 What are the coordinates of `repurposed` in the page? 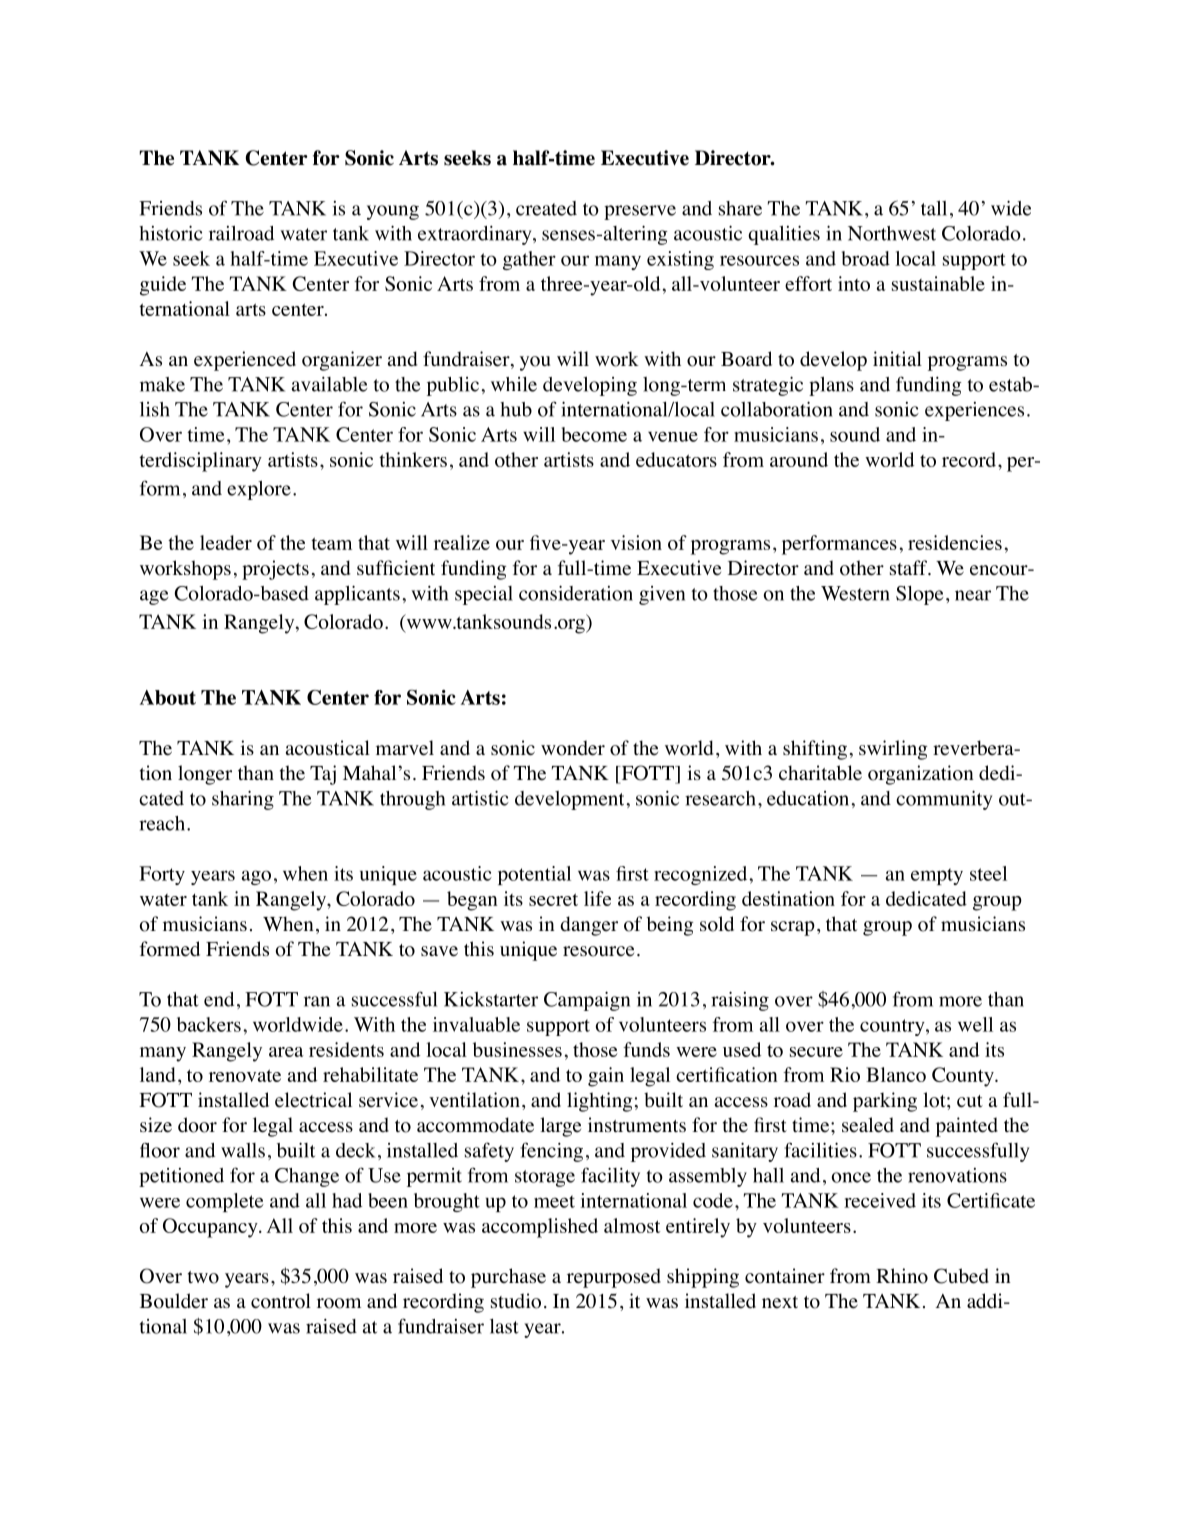 It's located at (614, 1278).
